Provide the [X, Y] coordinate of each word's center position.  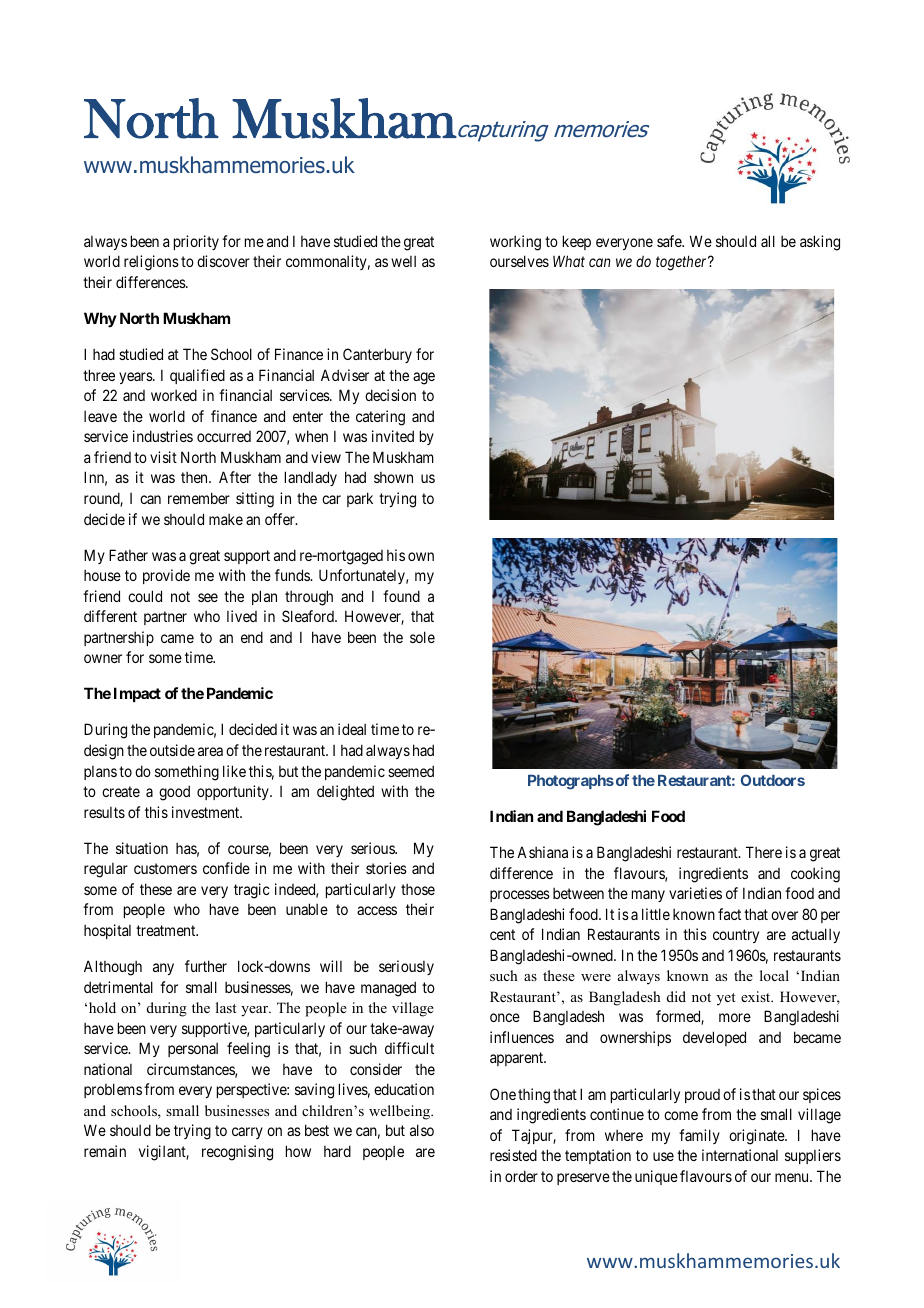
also [422, 1130]
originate [757, 1137]
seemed [411, 771]
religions [151, 263]
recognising [237, 1153]
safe [670, 241]
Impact [137, 694]
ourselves [519, 261]
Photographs [571, 782]
